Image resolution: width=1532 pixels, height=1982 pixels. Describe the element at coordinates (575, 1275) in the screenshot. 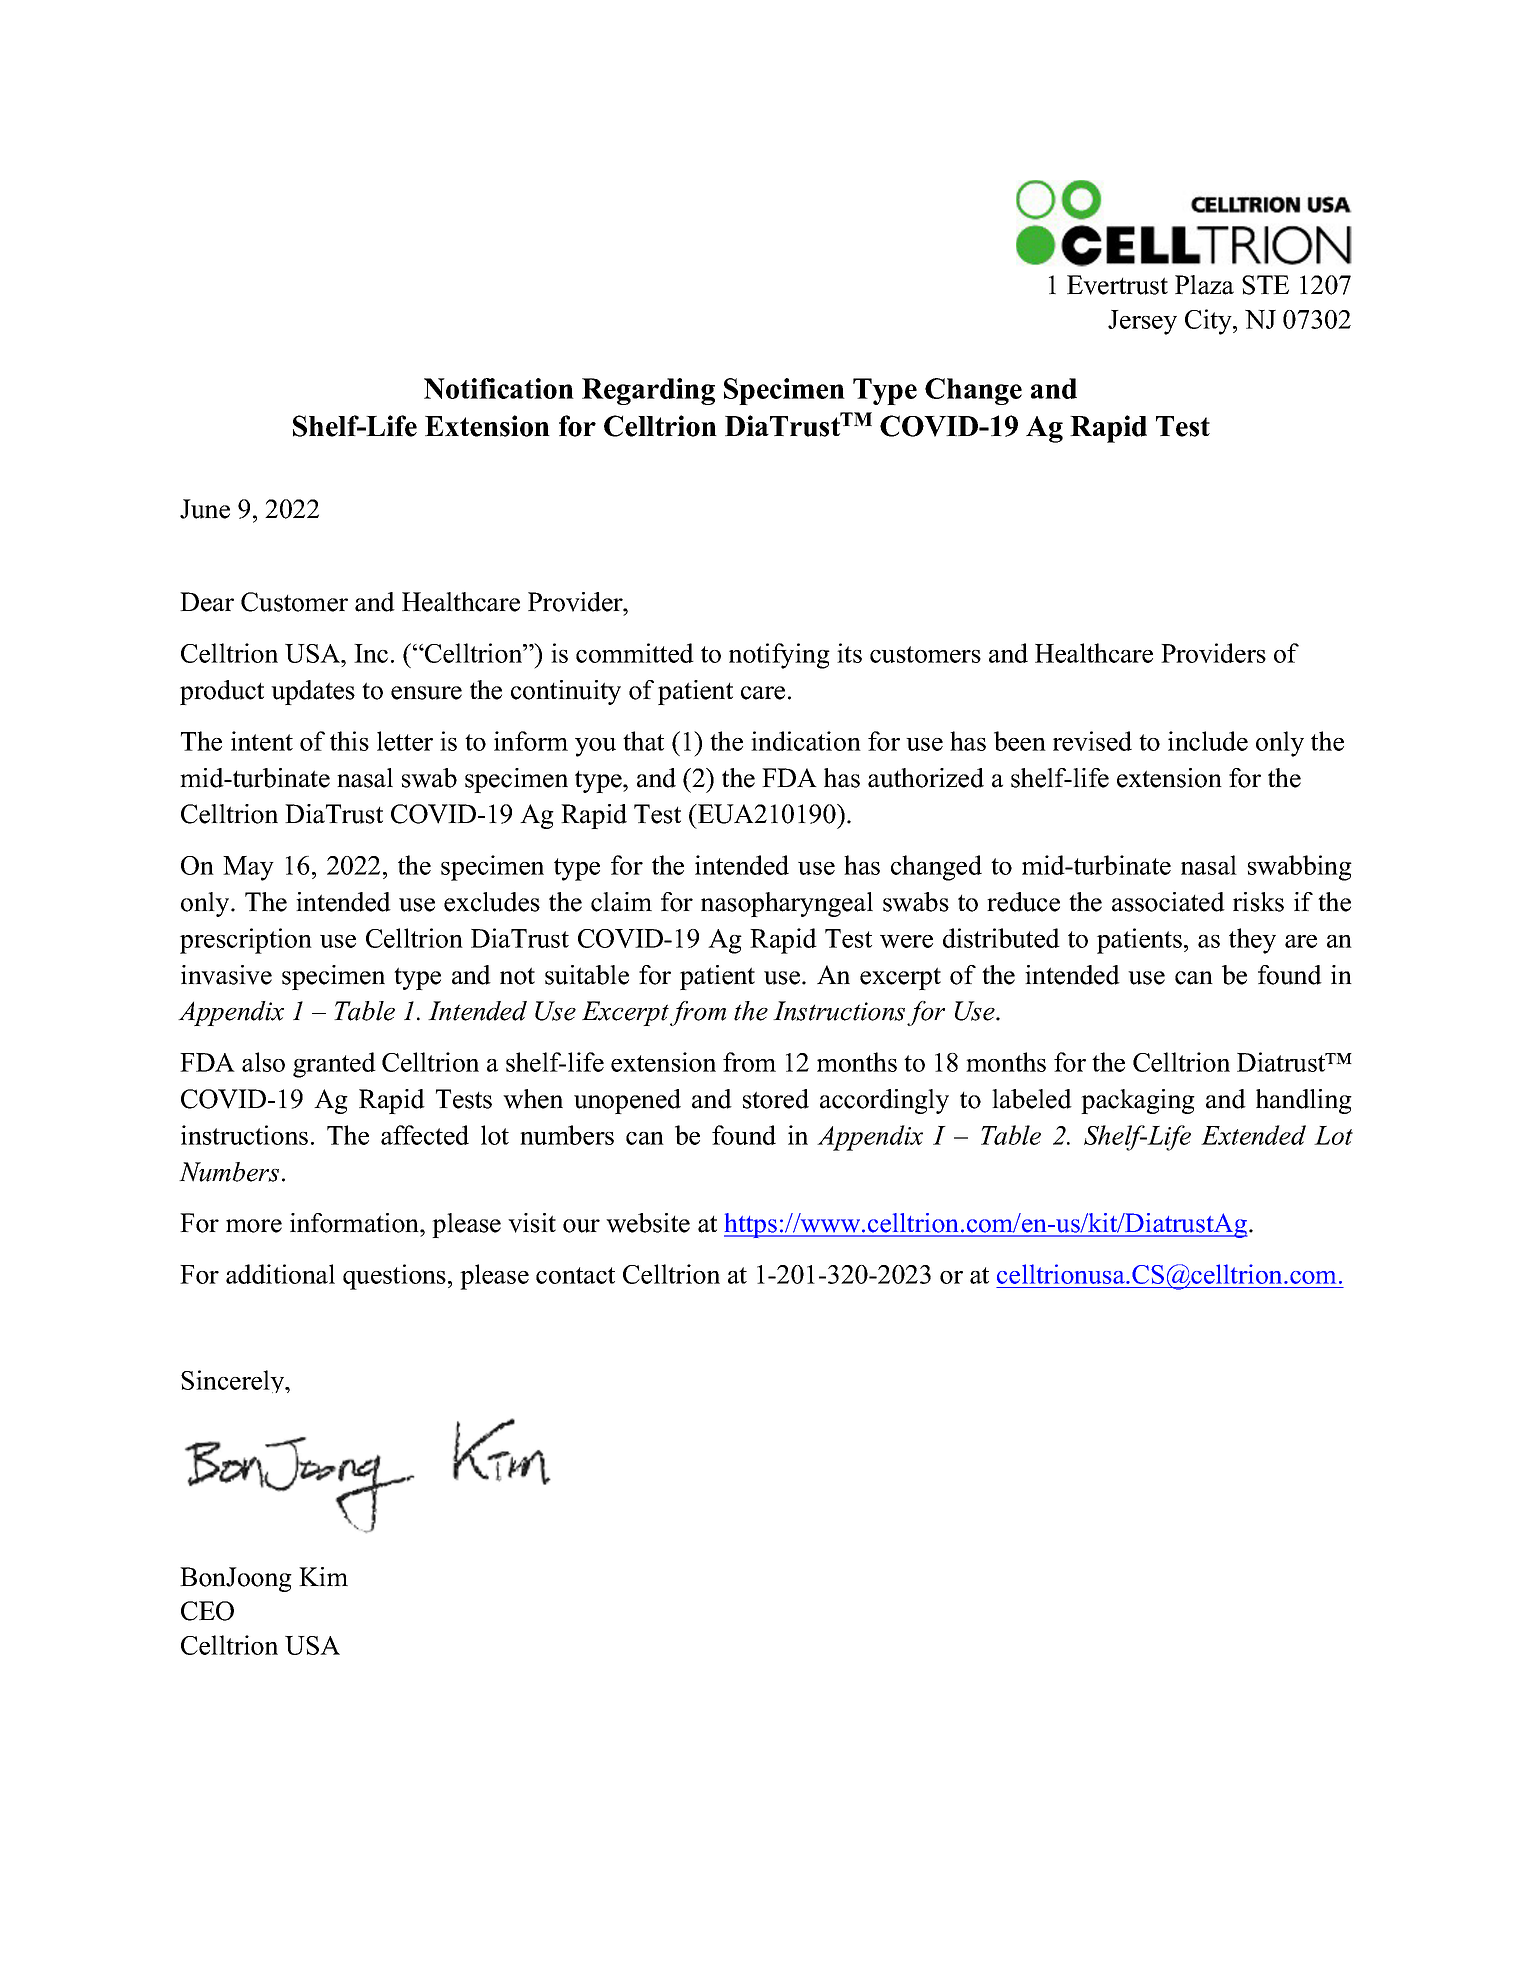

I see `contact` at that location.
